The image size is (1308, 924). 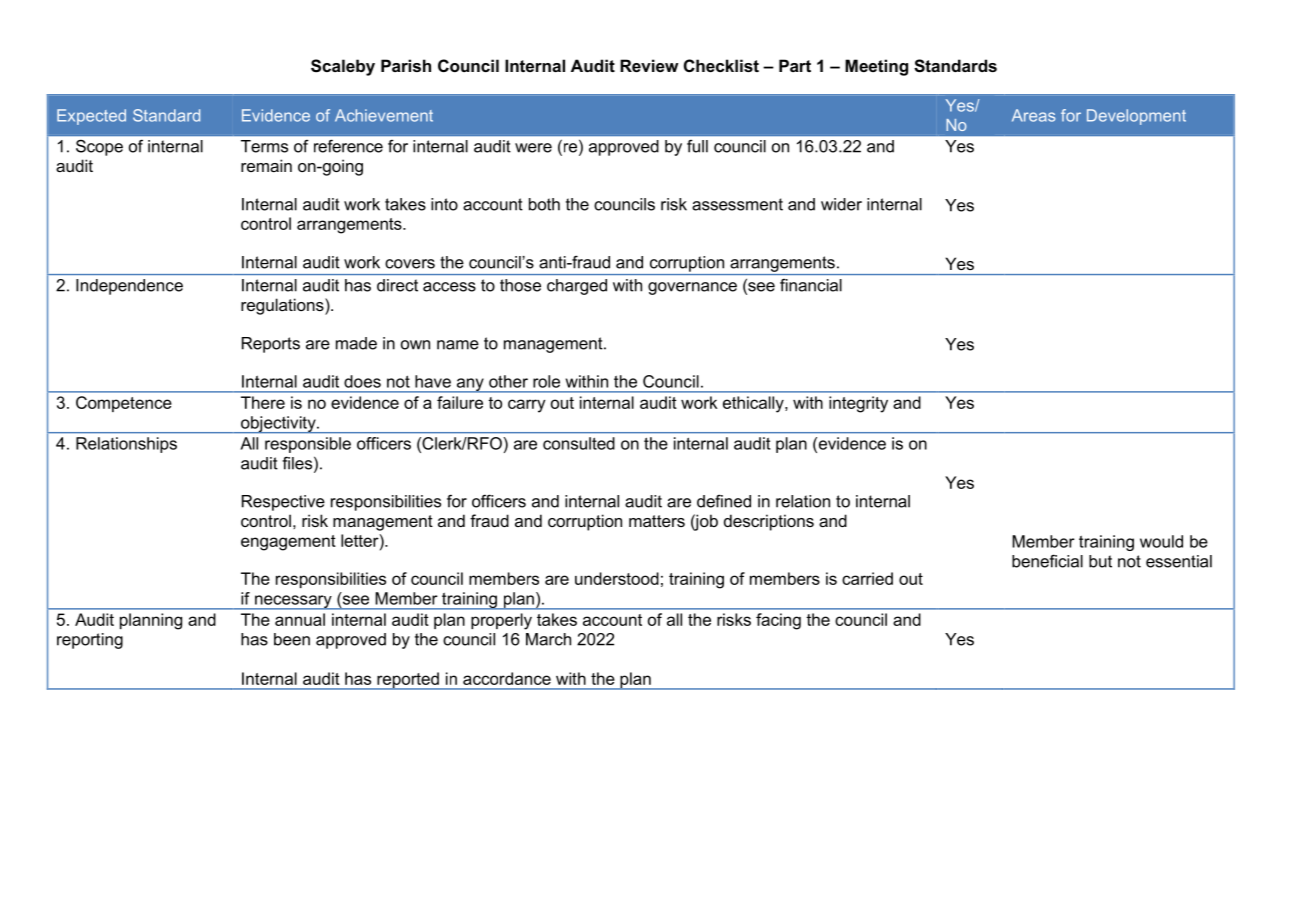 What do you see at coordinates (292, 639) in the page?
I see `been` at bounding box center [292, 639].
